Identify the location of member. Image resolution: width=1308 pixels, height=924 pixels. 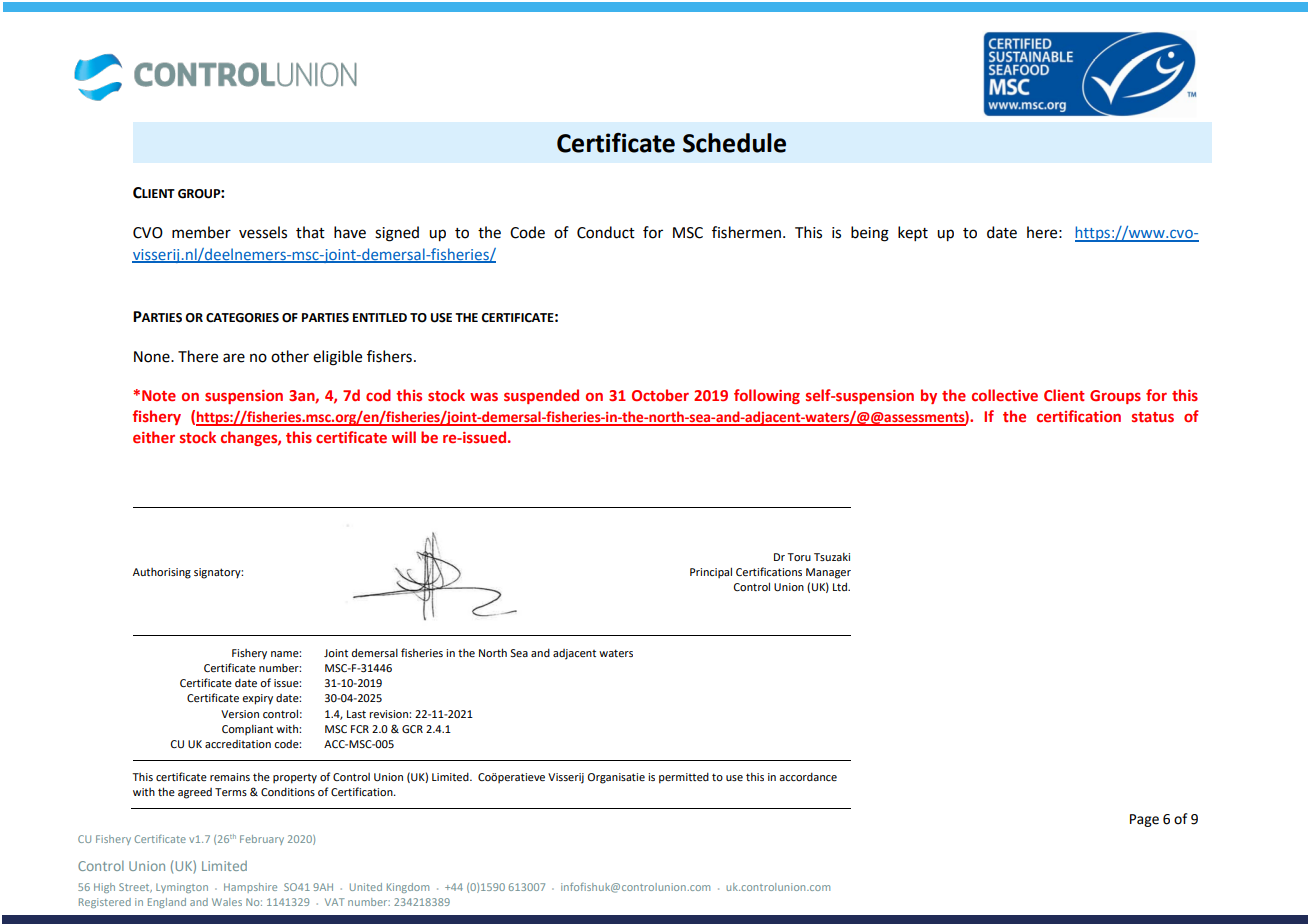
(201, 232).
